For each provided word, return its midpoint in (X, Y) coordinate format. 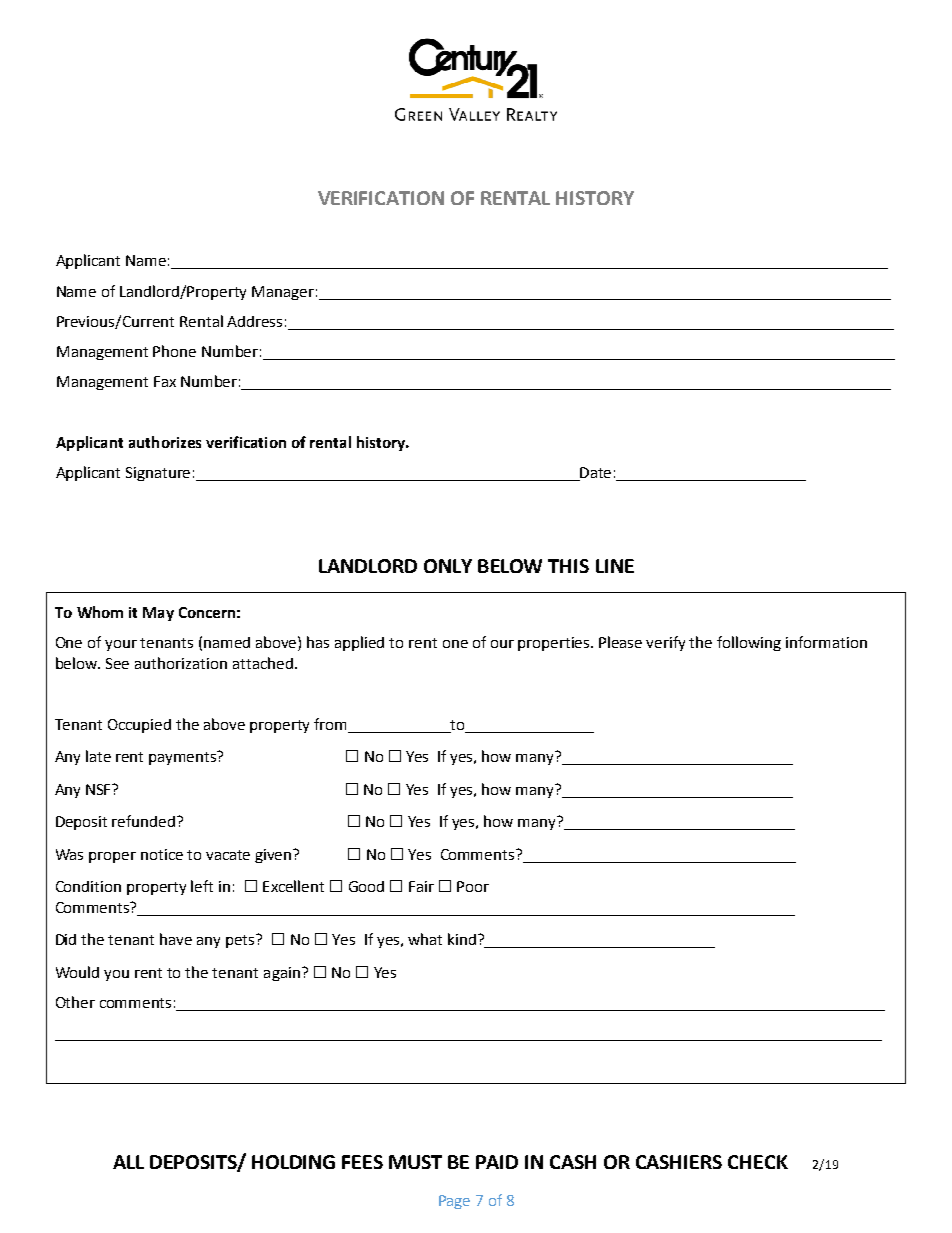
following (749, 643)
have (176, 939)
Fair (421, 886)
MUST (415, 1162)
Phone (174, 351)
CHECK (758, 1162)
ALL (128, 1162)
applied (359, 643)
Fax (165, 381)
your (121, 645)
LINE (615, 566)
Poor (473, 886)
